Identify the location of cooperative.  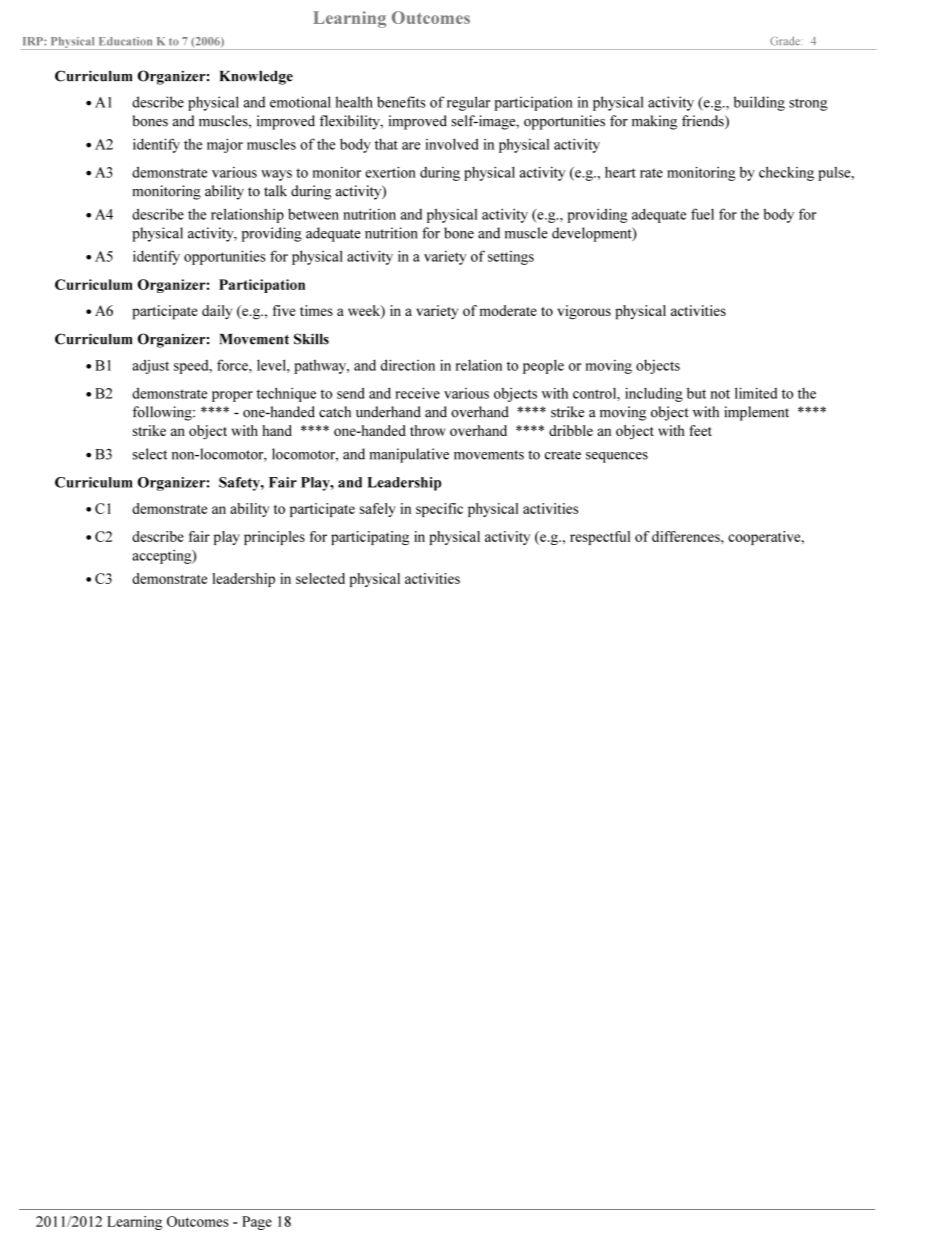
(765, 538).
